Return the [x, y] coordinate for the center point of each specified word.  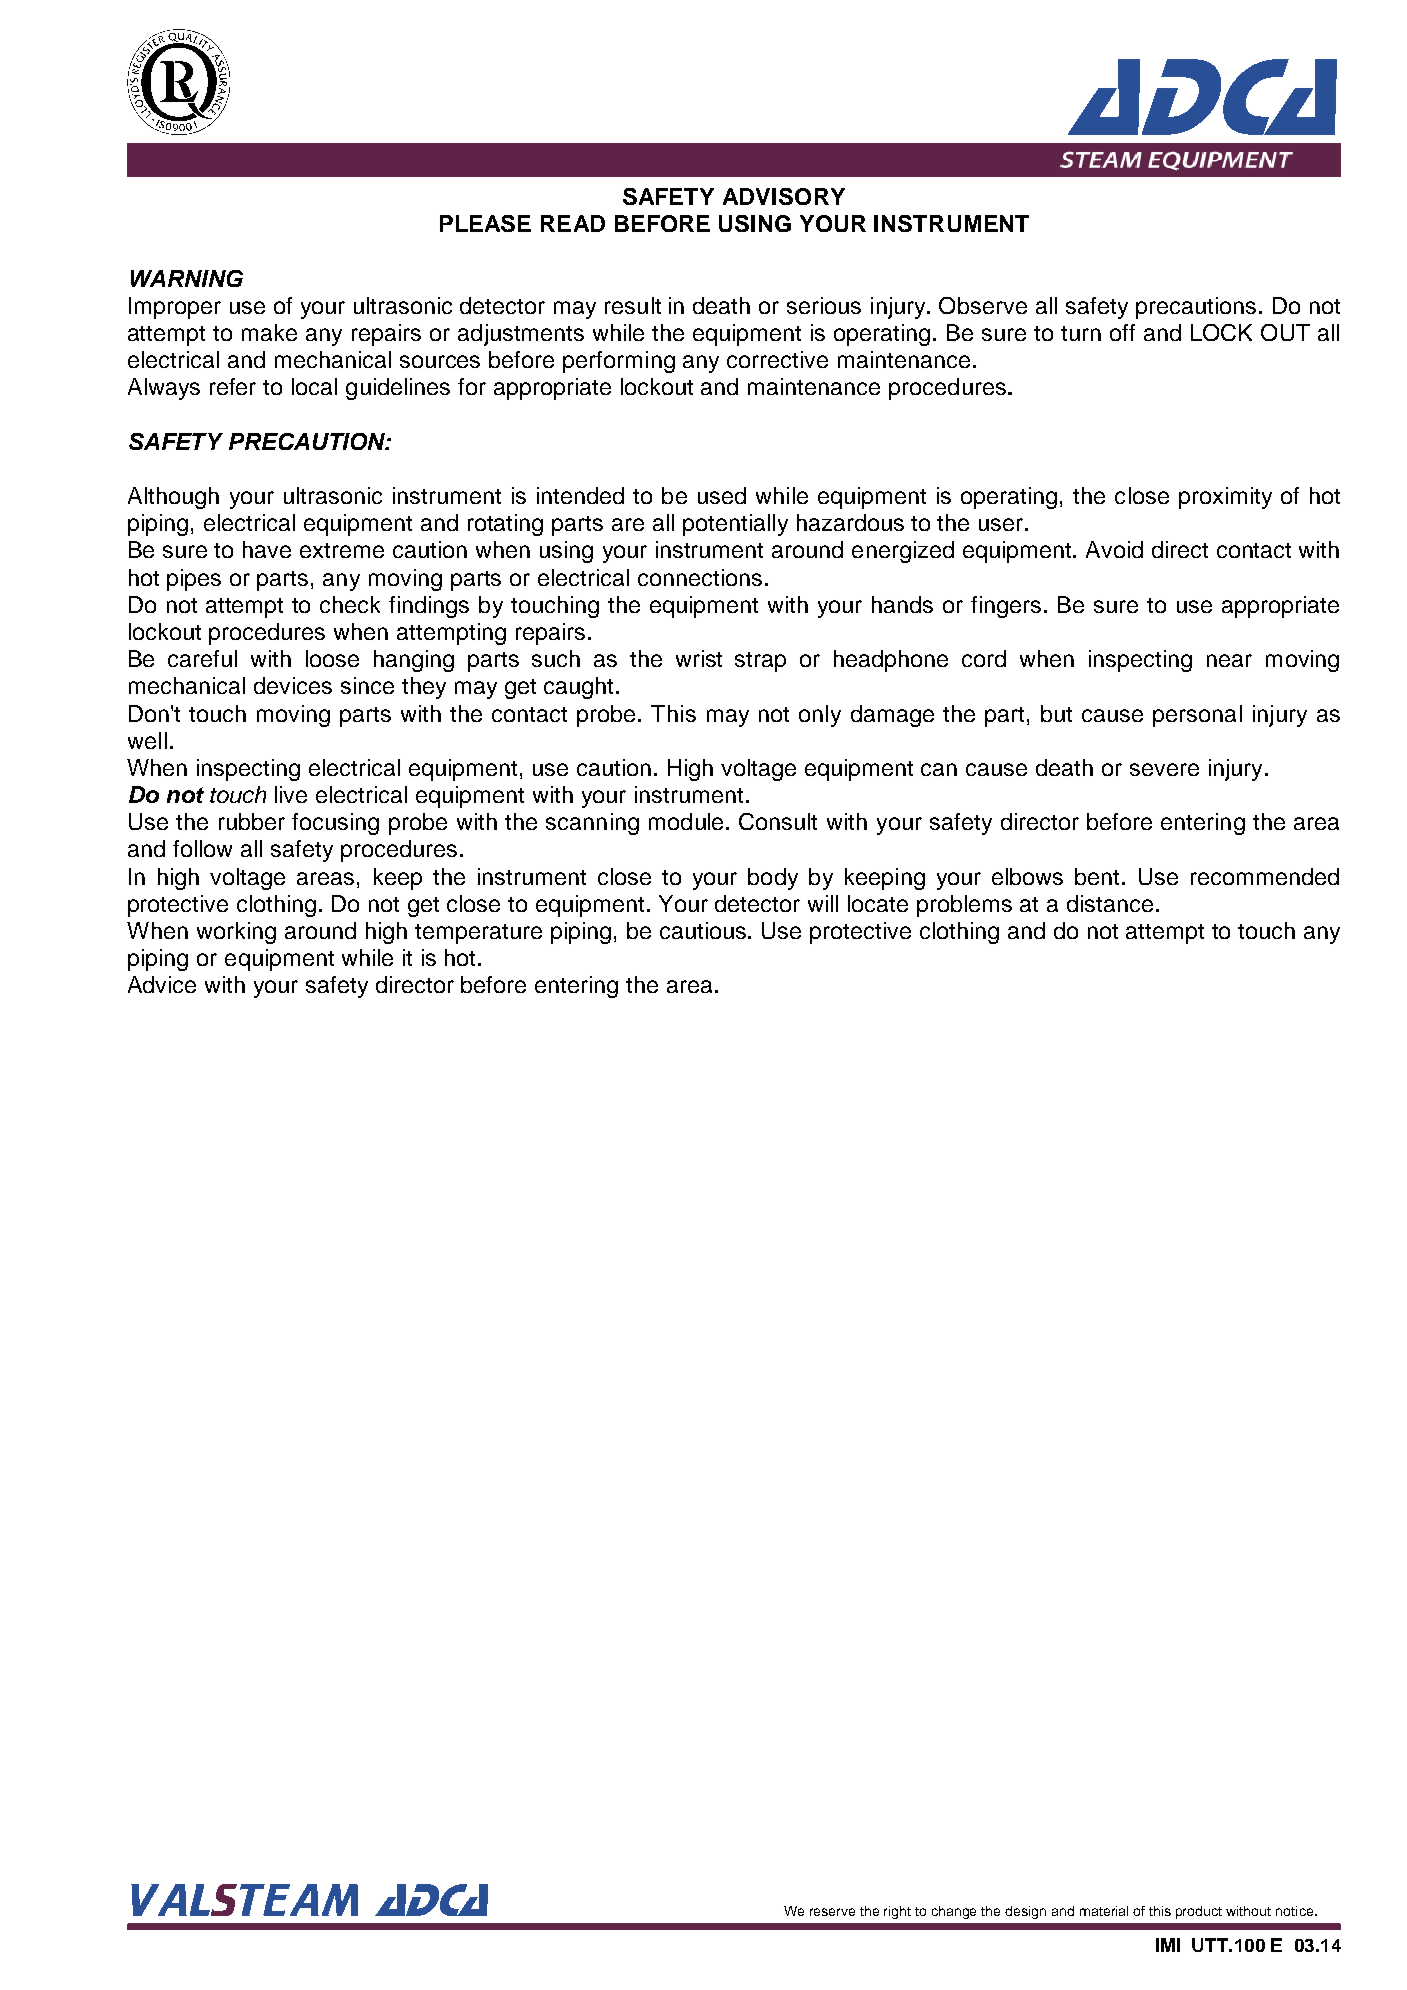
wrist [699, 658]
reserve [832, 1912]
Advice [162, 984]
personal [1197, 716]
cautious [704, 930]
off [1122, 332]
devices [293, 685]
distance [1110, 903]
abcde [178, 82]
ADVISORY [784, 196]
